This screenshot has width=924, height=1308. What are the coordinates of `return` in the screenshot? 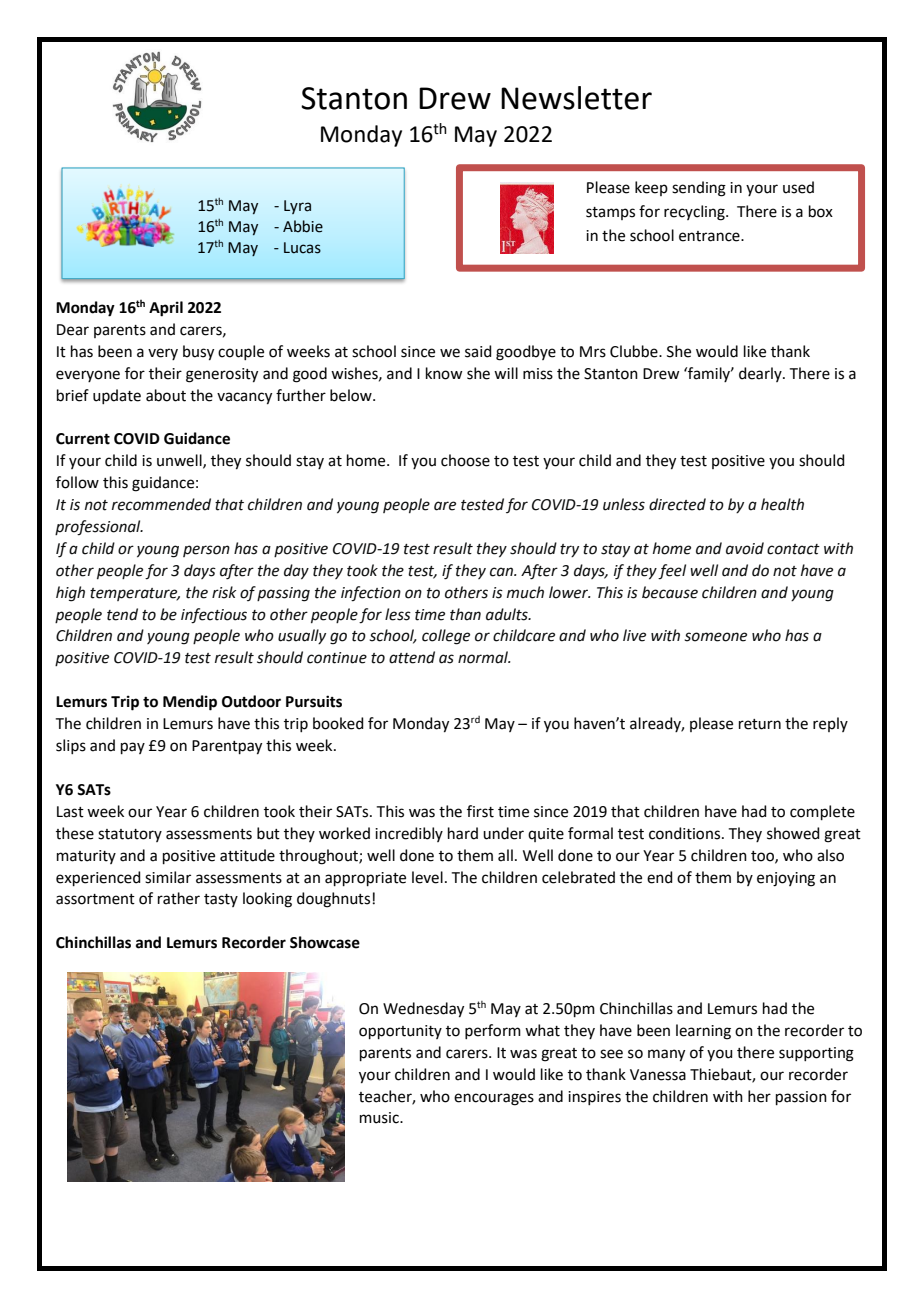 It's located at (760, 724).
